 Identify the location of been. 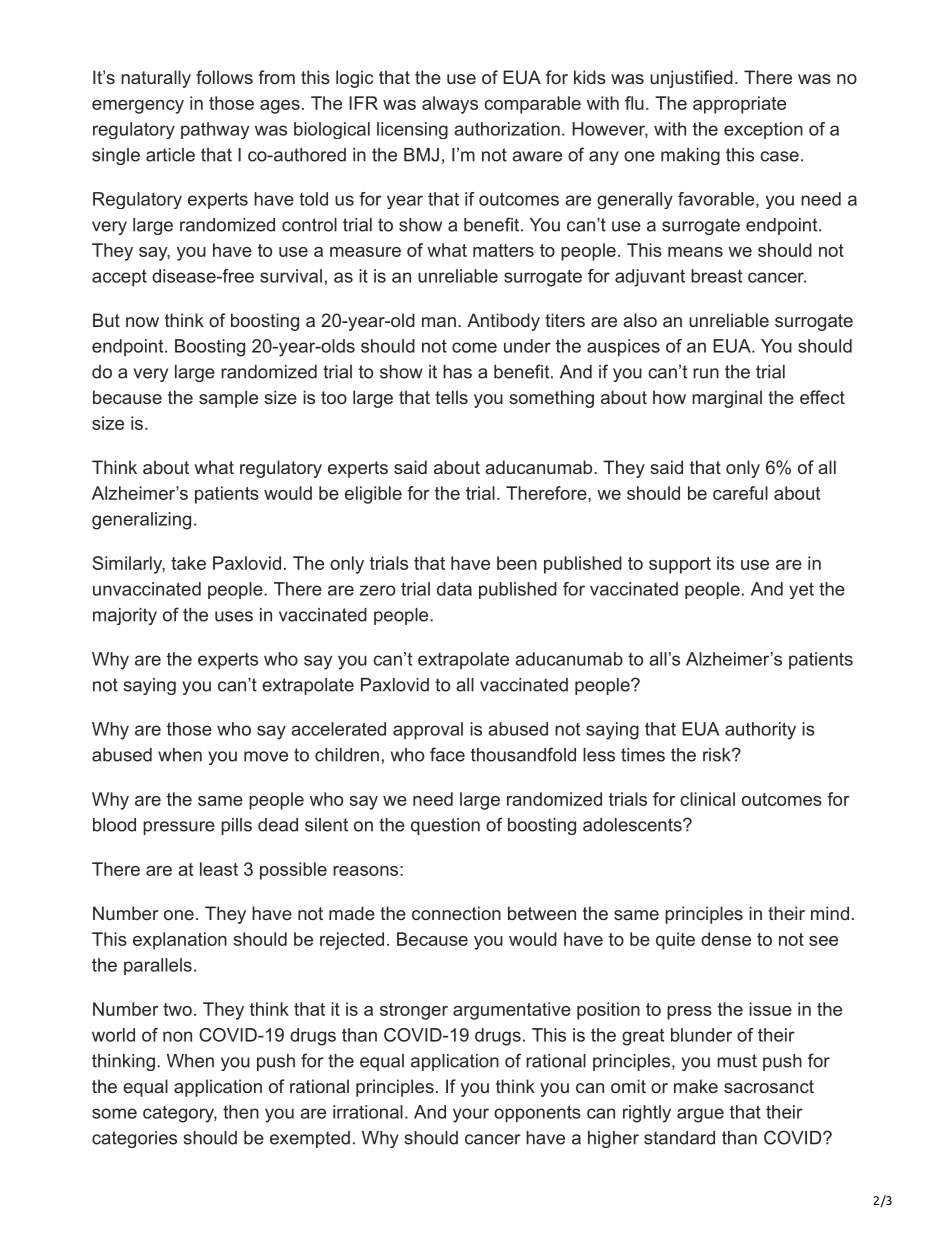
(517, 563).
